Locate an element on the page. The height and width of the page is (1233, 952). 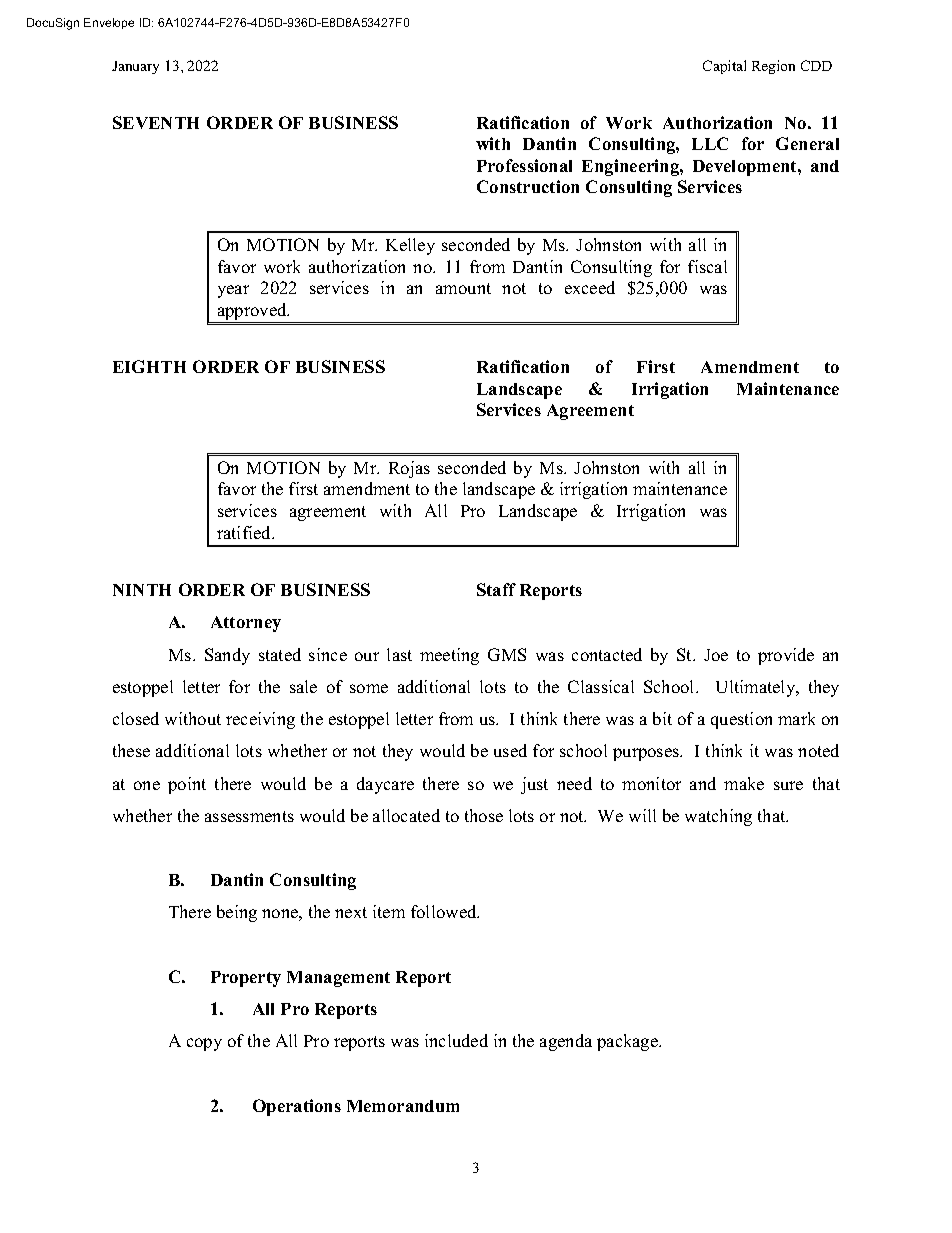
copy is located at coordinates (204, 1044).
